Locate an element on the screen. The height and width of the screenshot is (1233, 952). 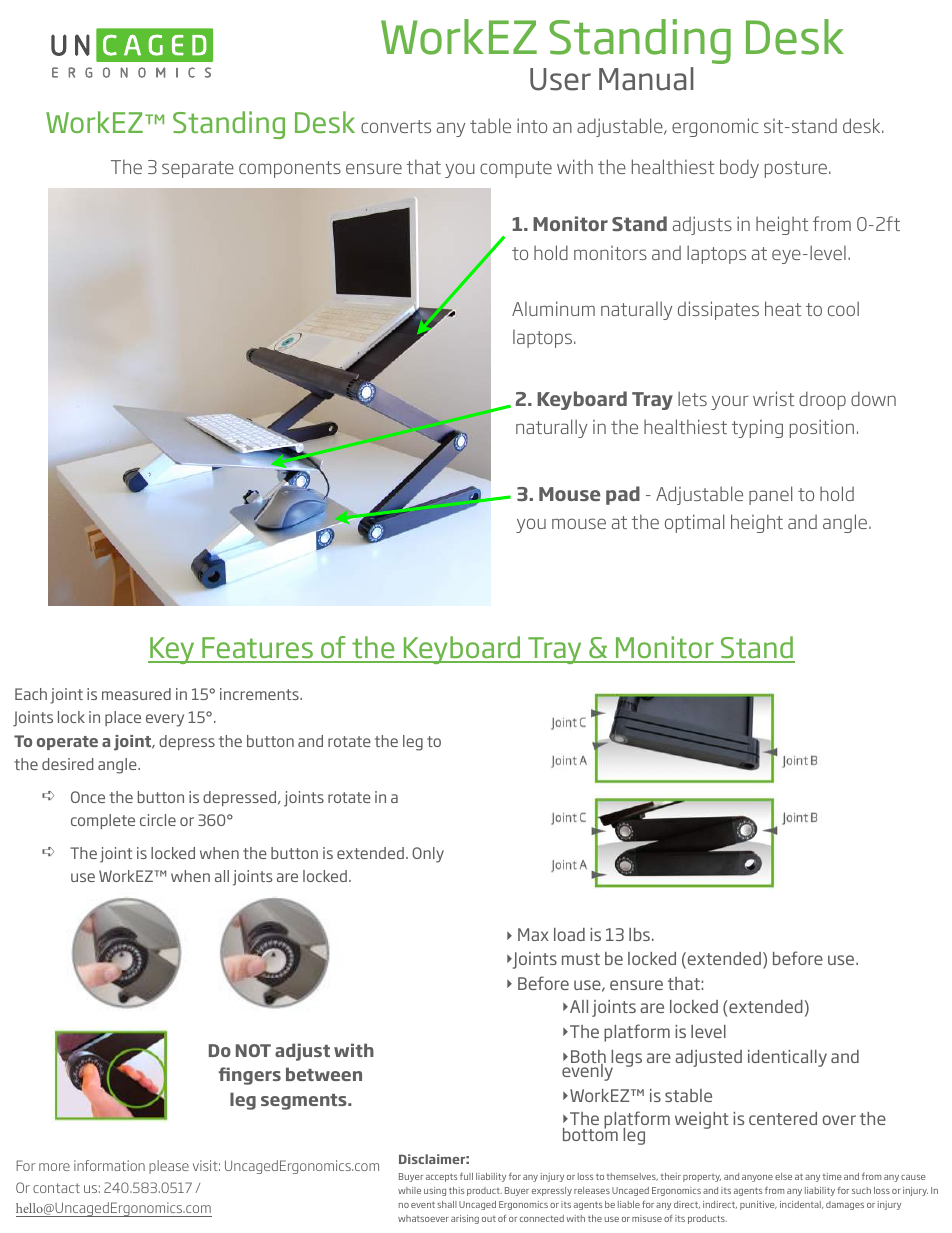
full is located at coordinates (466, 1176).
